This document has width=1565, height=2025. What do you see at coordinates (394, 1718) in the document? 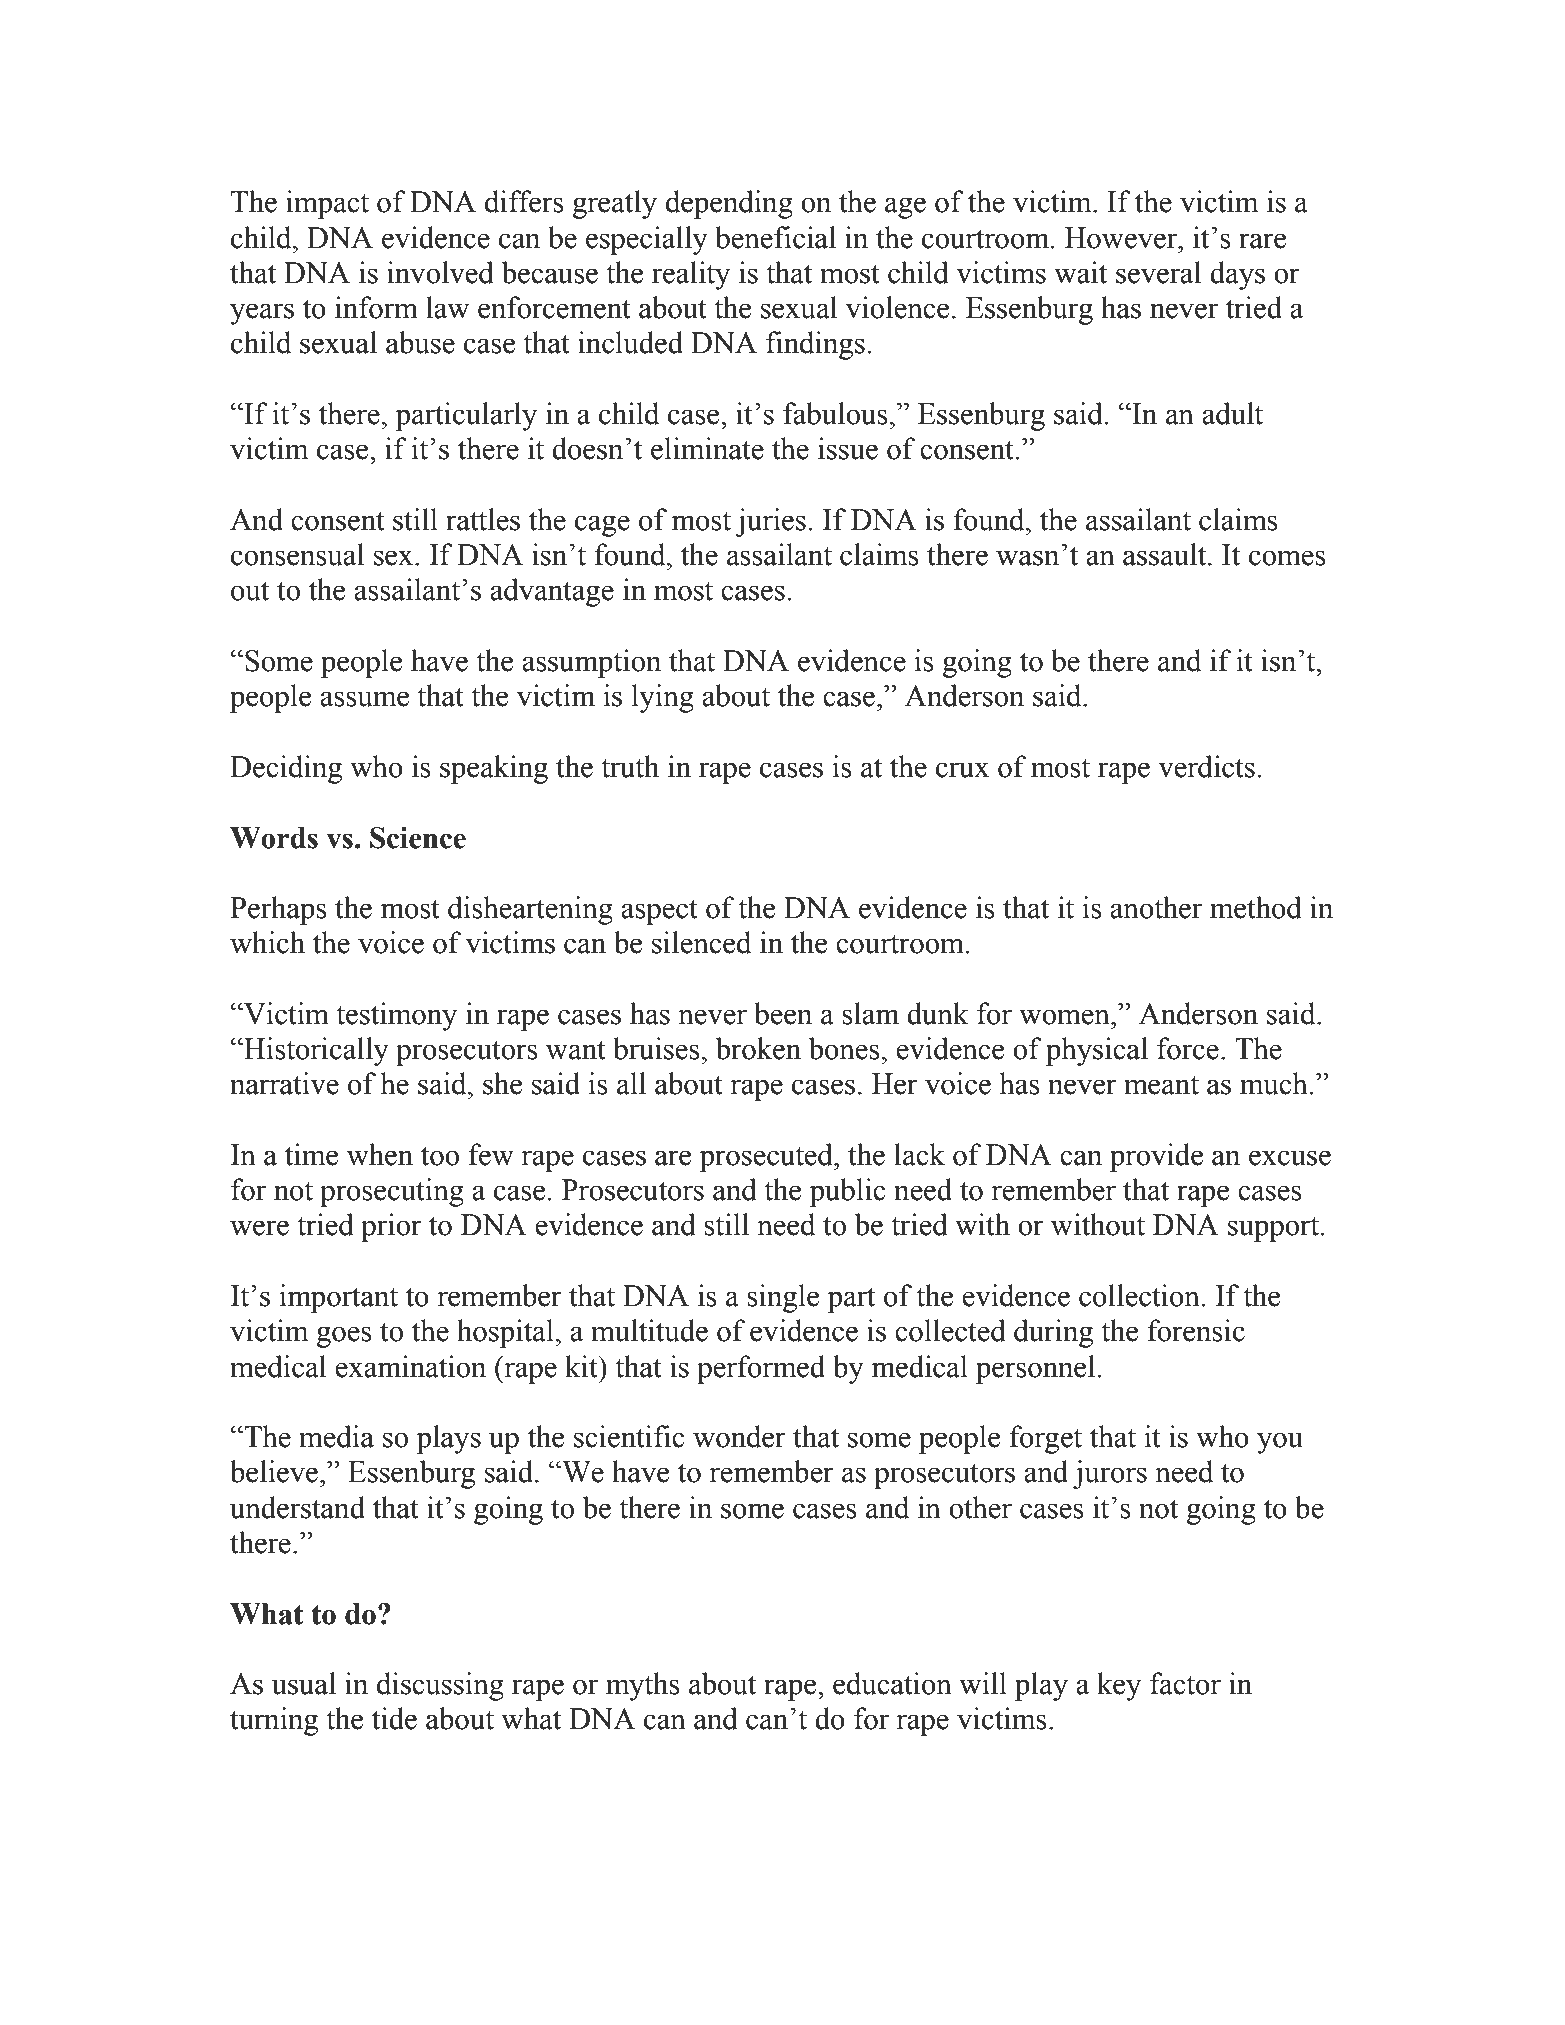
I see `tide` at bounding box center [394, 1718].
